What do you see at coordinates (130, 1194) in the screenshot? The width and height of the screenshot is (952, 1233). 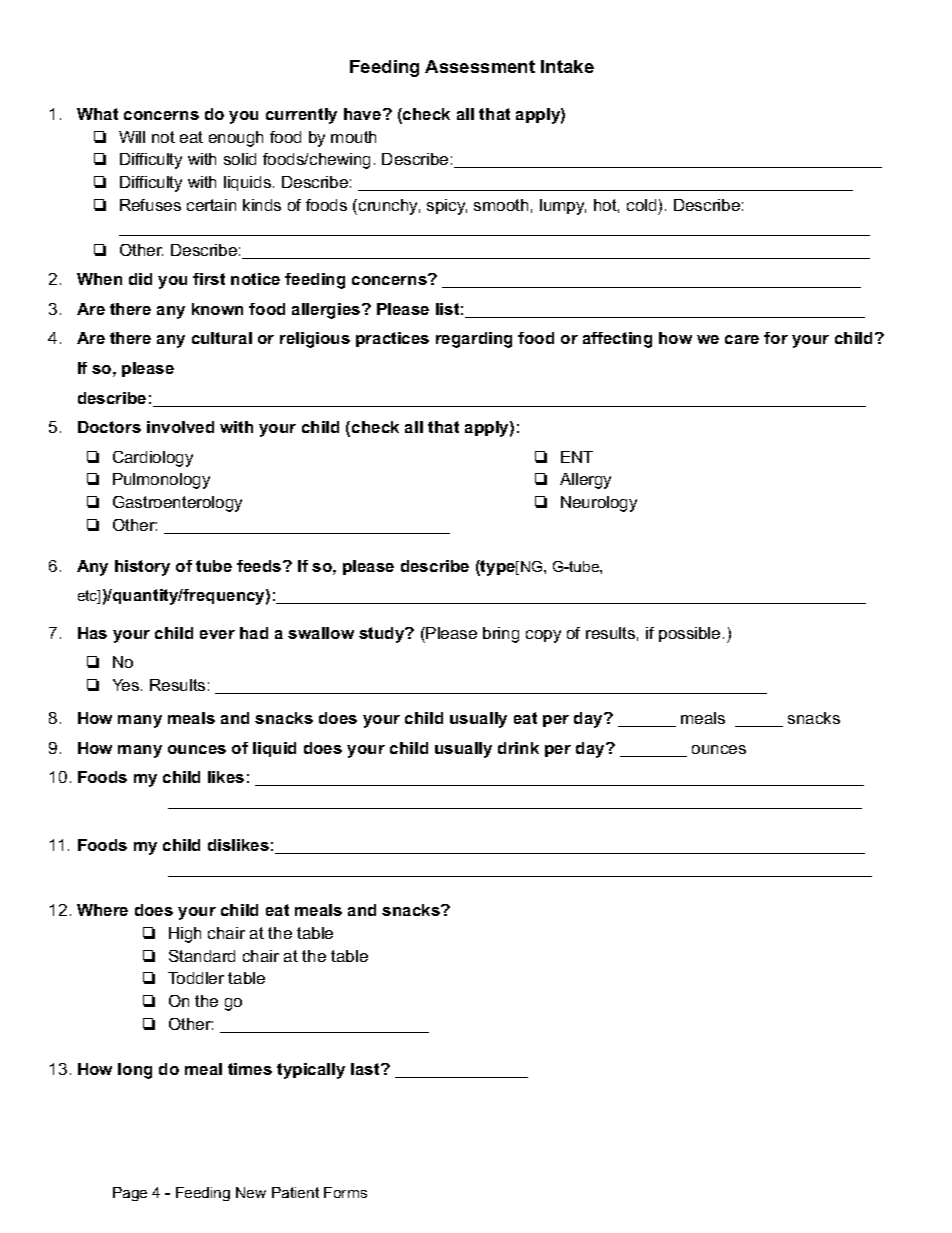 I see `Page` at bounding box center [130, 1194].
